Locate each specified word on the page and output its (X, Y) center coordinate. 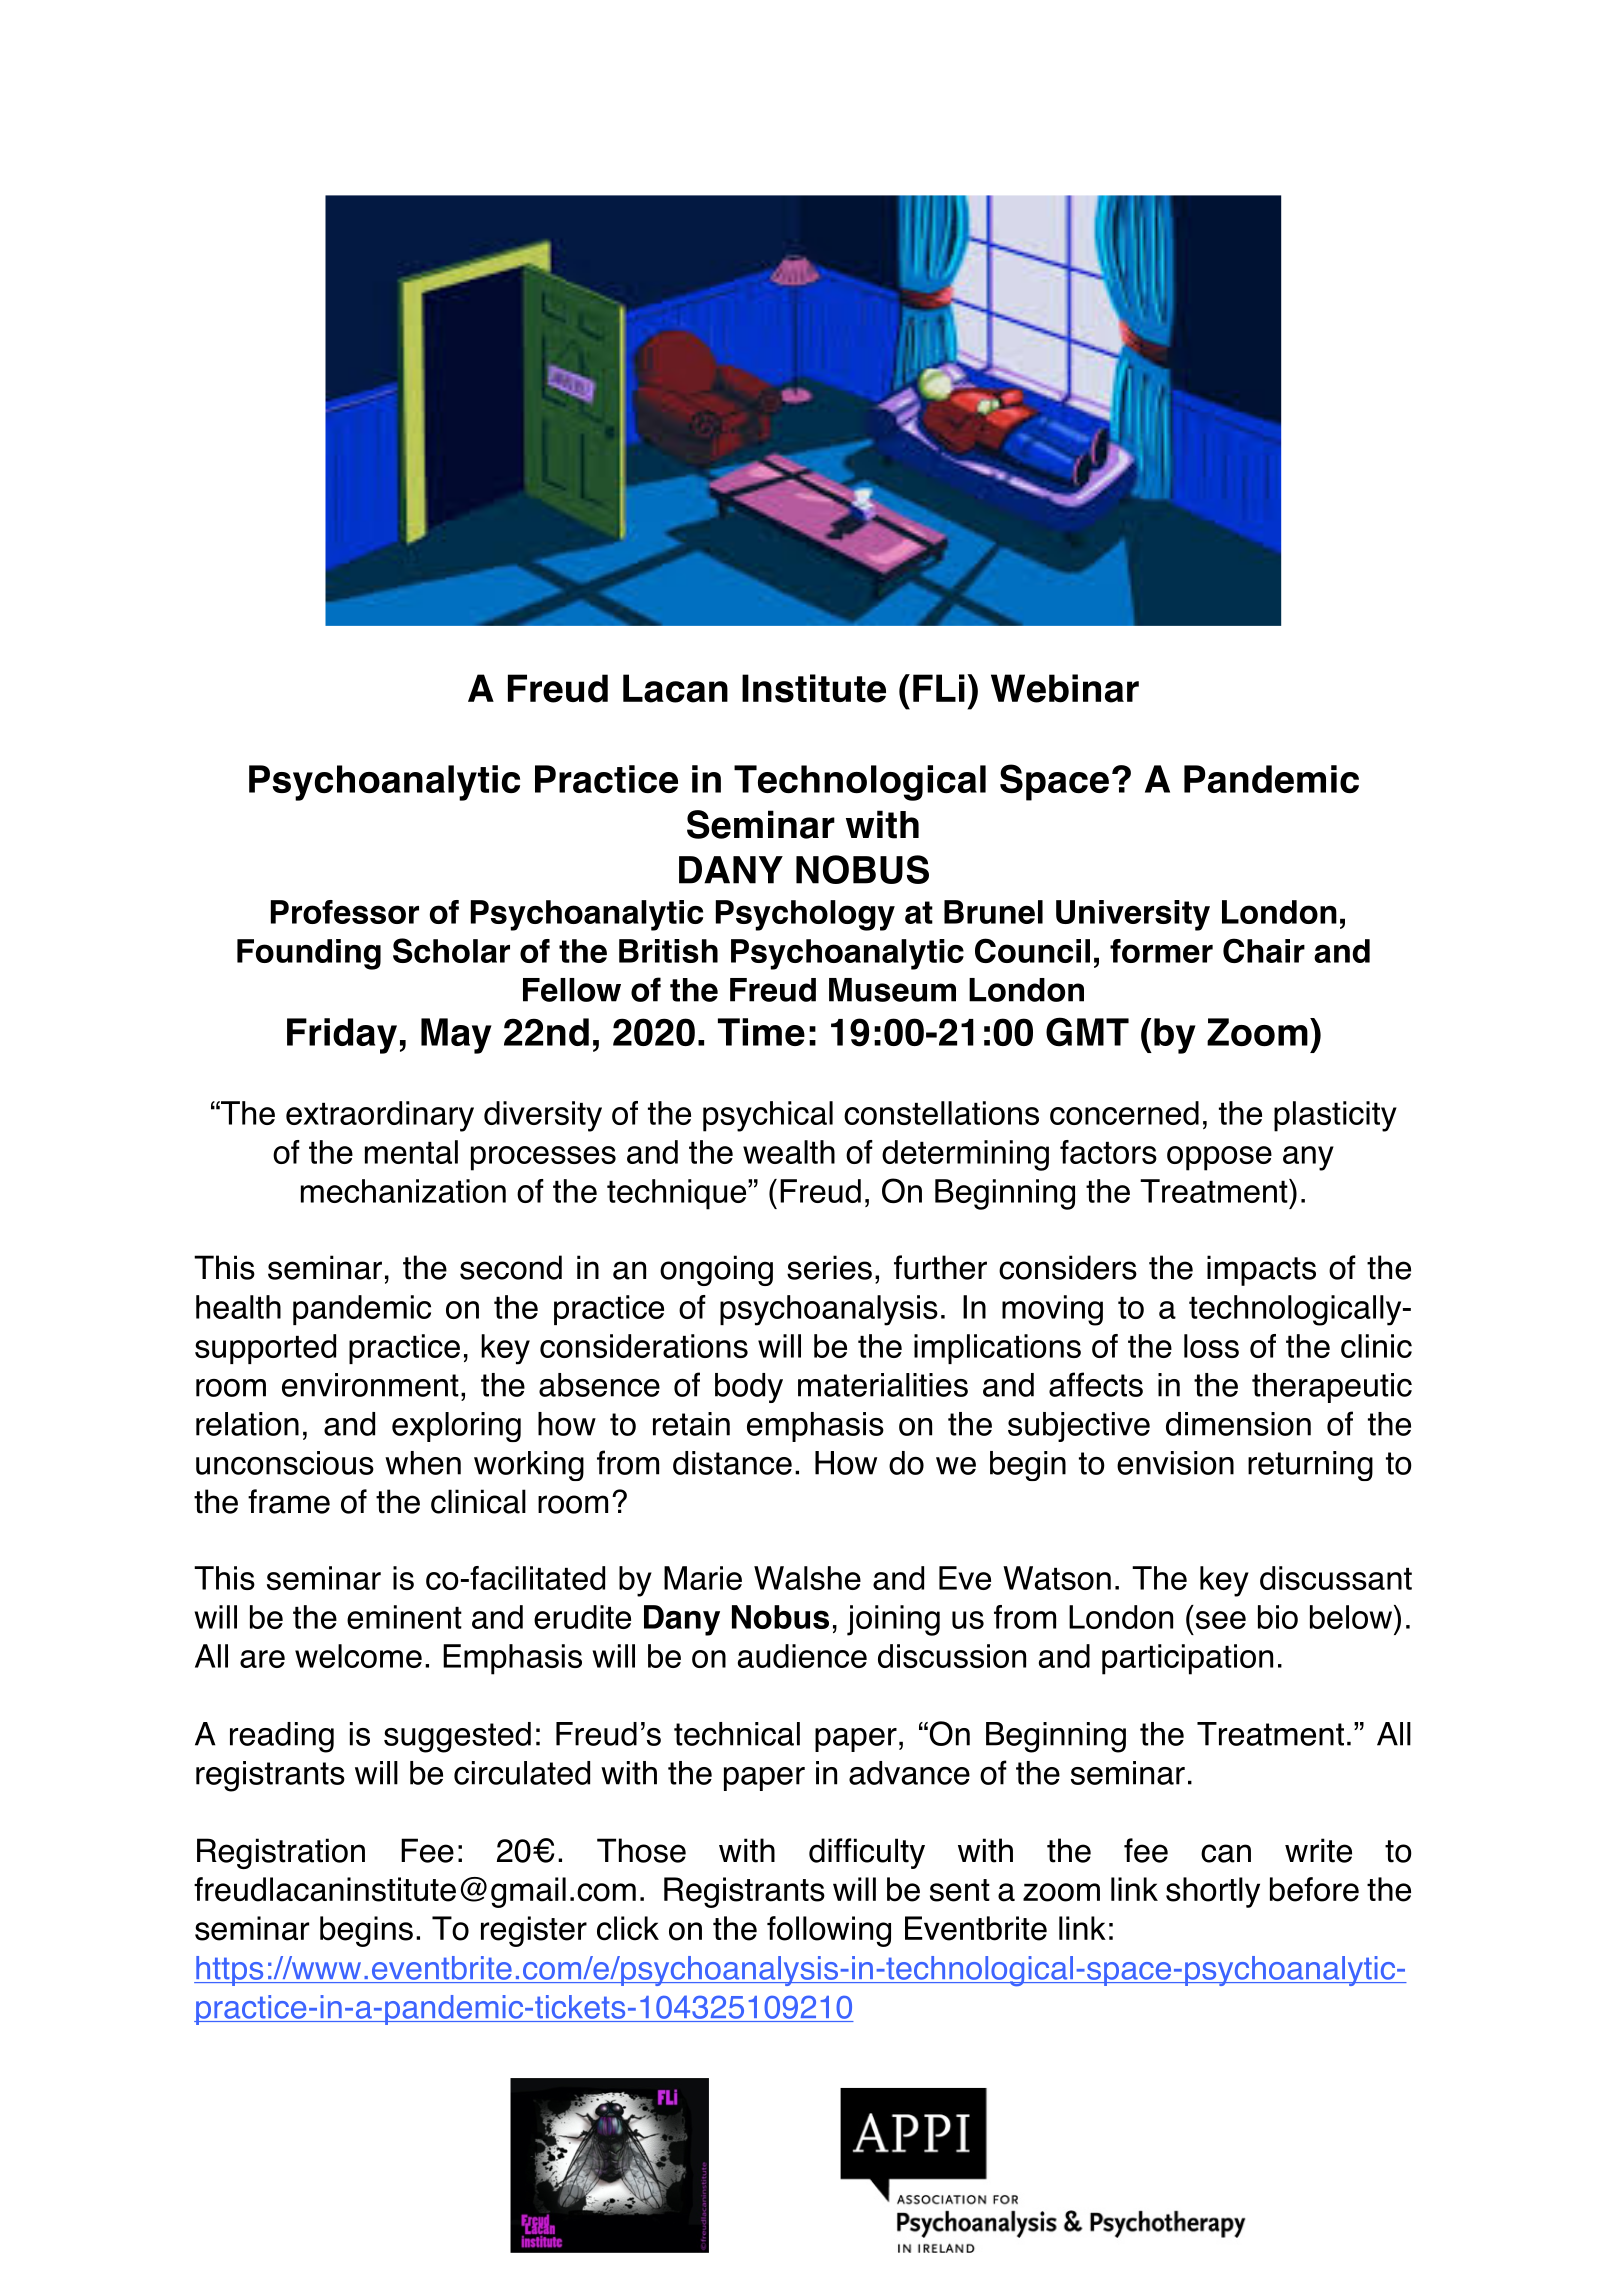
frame (289, 1501)
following (829, 1931)
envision (1175, 1463)
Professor (345, 912)
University (1133, 915)
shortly (1213, 1892)
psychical (768, 1116)
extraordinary (380, 1116)
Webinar (1065, 688)
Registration (281, 1853)
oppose (1219, 1158)
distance (732, 1463)
